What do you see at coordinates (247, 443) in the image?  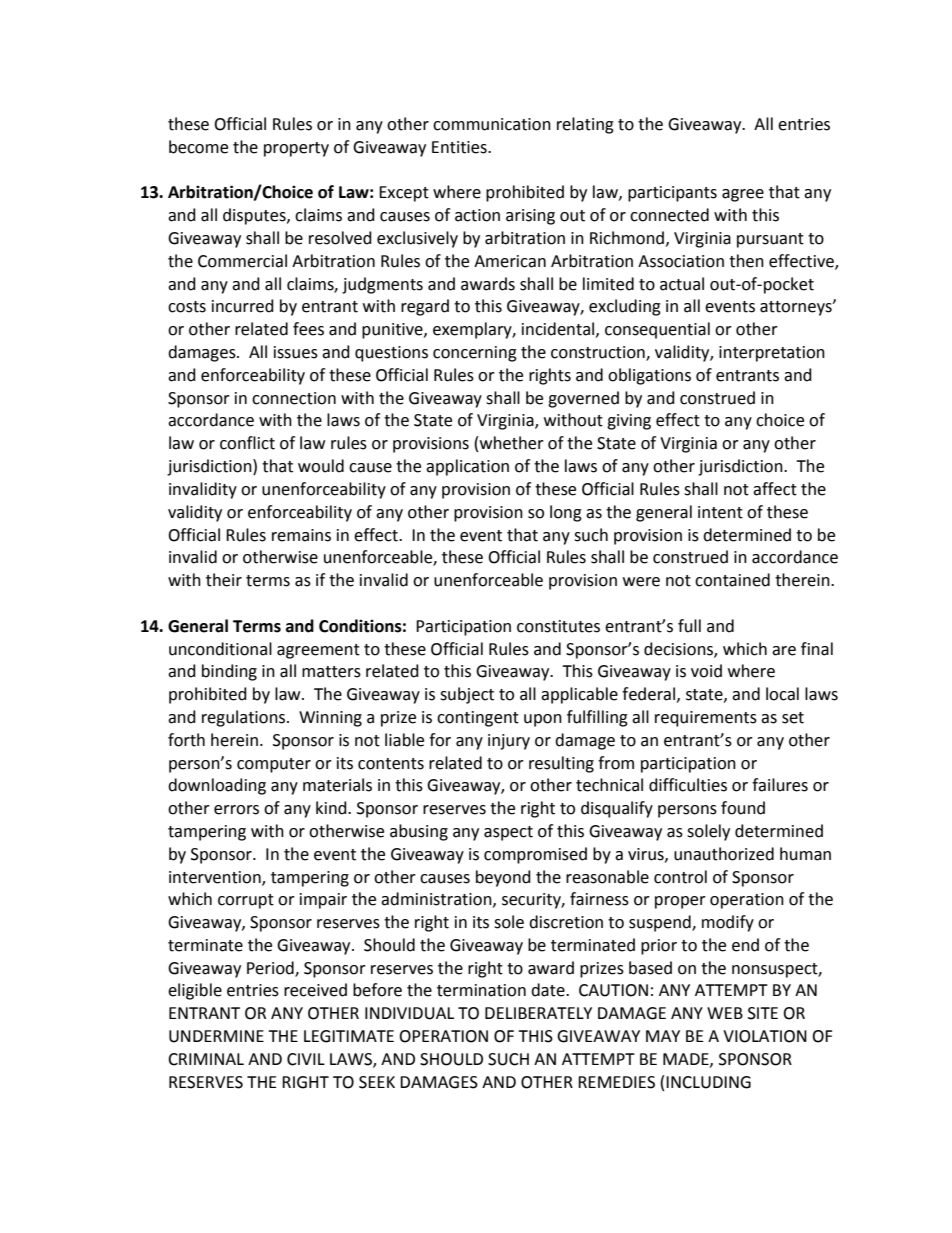 I see `conflict` at bounding box center [247, 443].
